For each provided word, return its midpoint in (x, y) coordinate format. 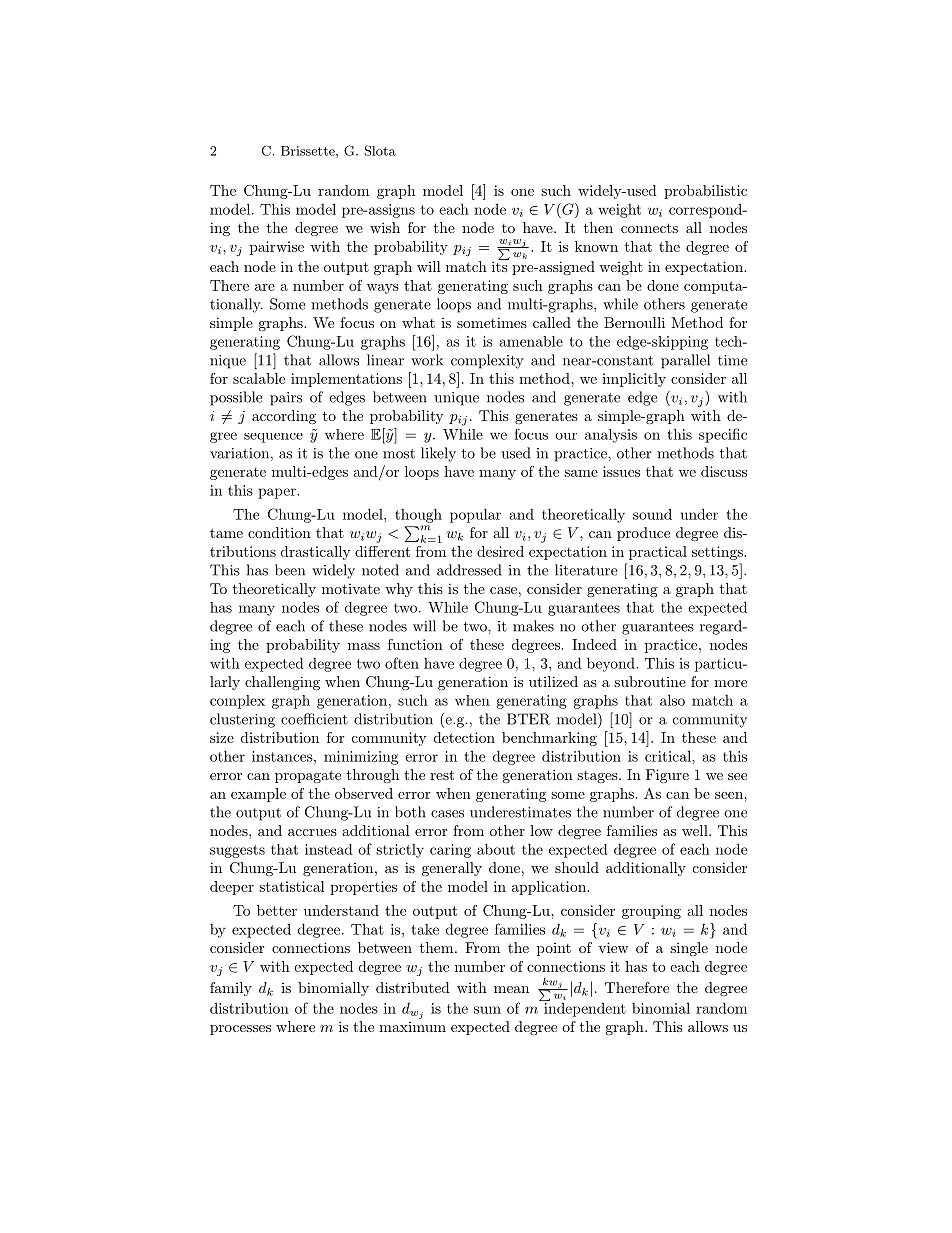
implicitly (634, 380)
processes (240, 1030)
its (500, 265)
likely (438, 454)
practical (658, 553)
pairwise (277, 248)
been (290, 570)
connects (649, 228)
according (284, 417)
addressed (469, 570)
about (496, 849)
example (258, 795)
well (696, 830)
